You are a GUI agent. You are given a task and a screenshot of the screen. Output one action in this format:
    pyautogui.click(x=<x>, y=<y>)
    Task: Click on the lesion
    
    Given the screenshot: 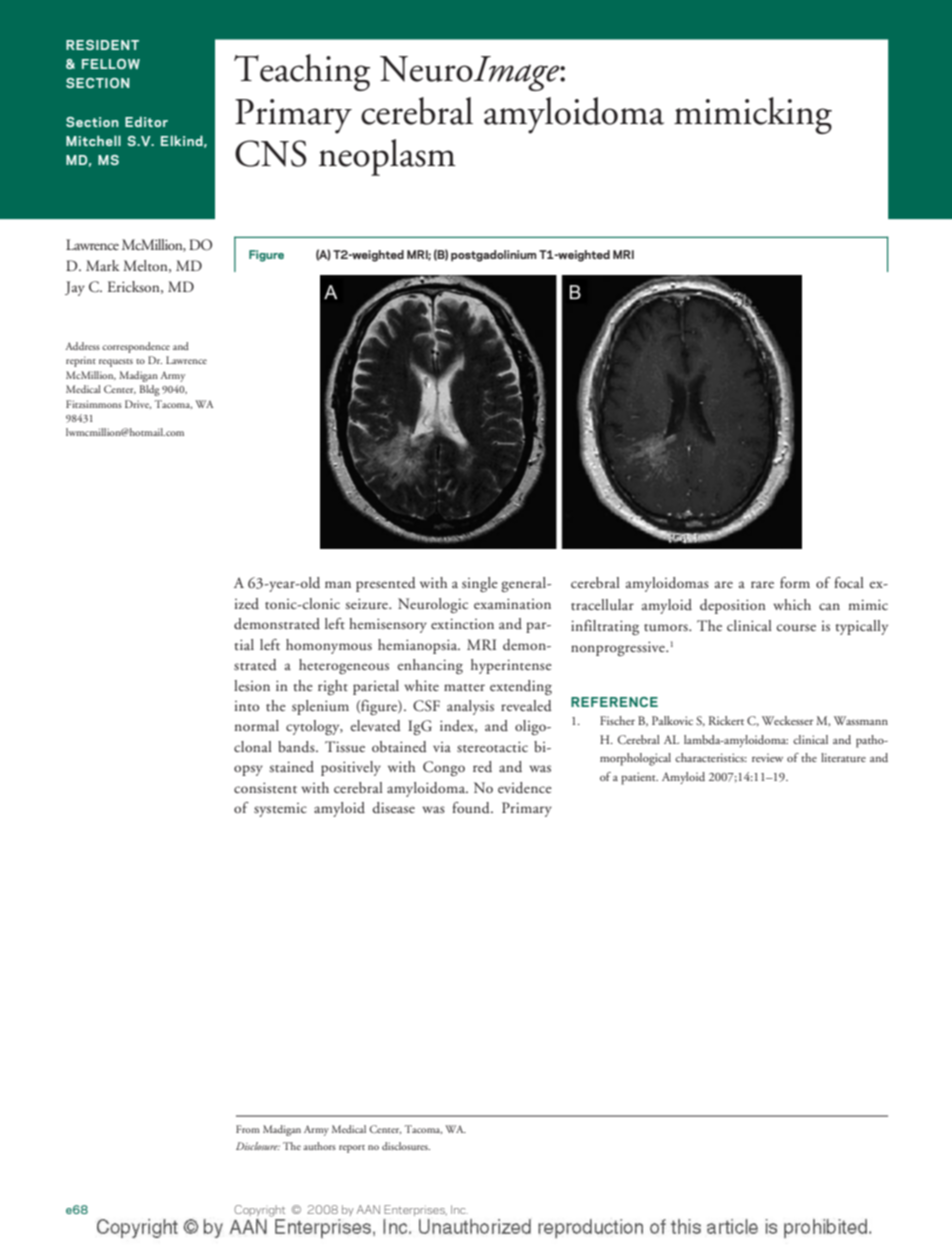 What is the action you would take?
    pyautogui.click(x=252, y=685)
